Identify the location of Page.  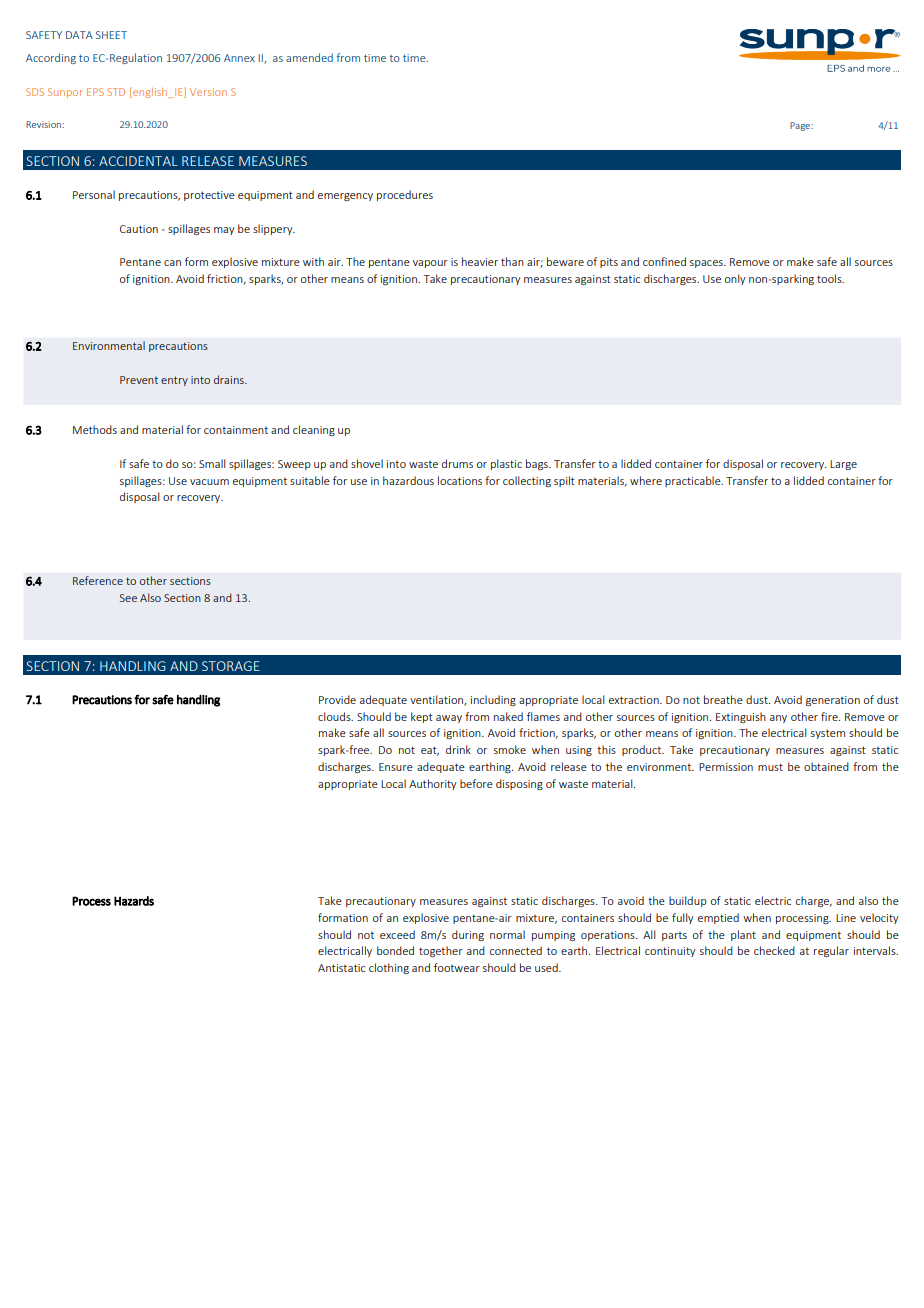
(801, 126).
